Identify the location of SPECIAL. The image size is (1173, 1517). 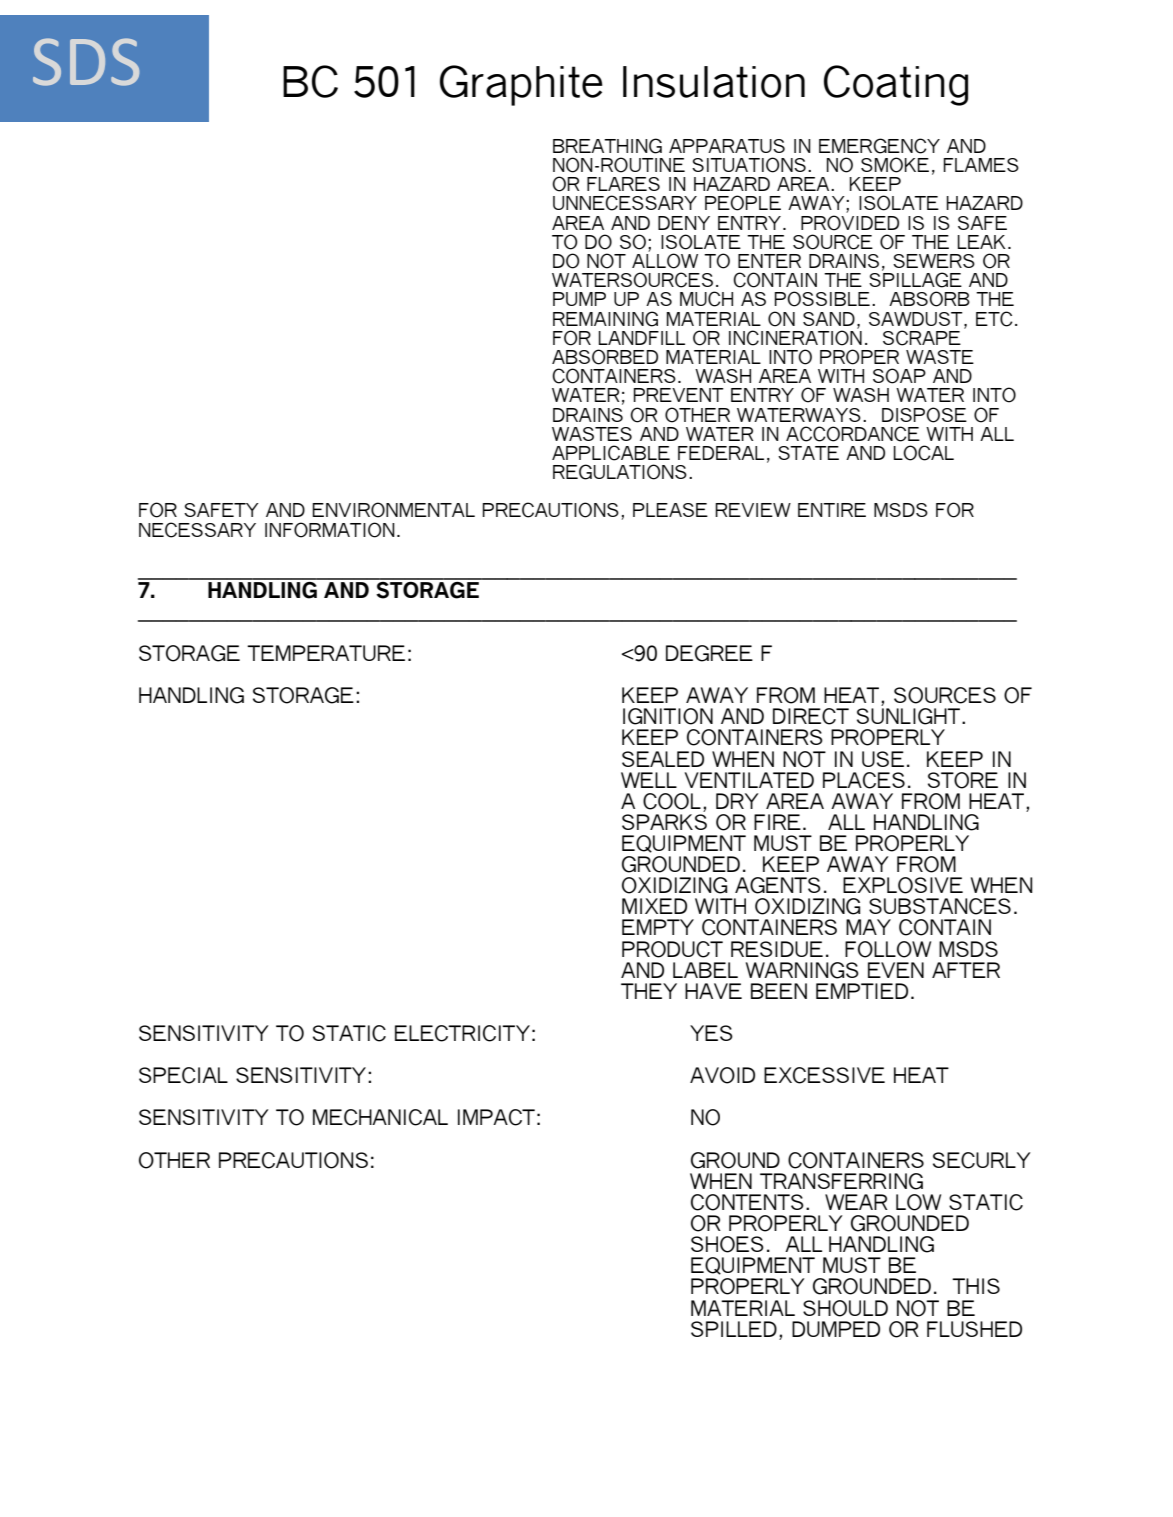
(183, 1075).
